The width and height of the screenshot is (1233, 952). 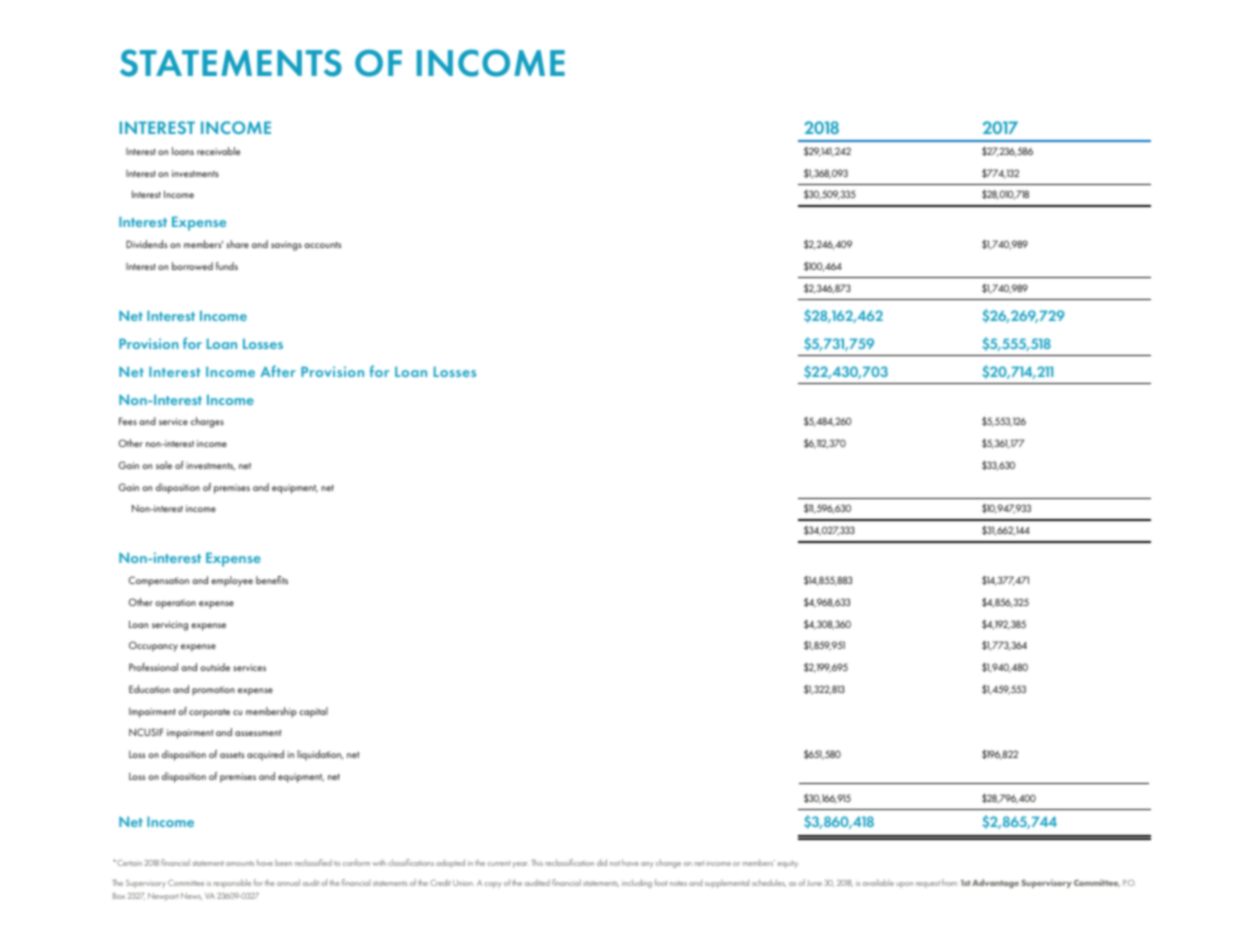 What do you see at coordinates (788, 864) in the screenshot?
I see `equity` at bounding box center [788, 864].
